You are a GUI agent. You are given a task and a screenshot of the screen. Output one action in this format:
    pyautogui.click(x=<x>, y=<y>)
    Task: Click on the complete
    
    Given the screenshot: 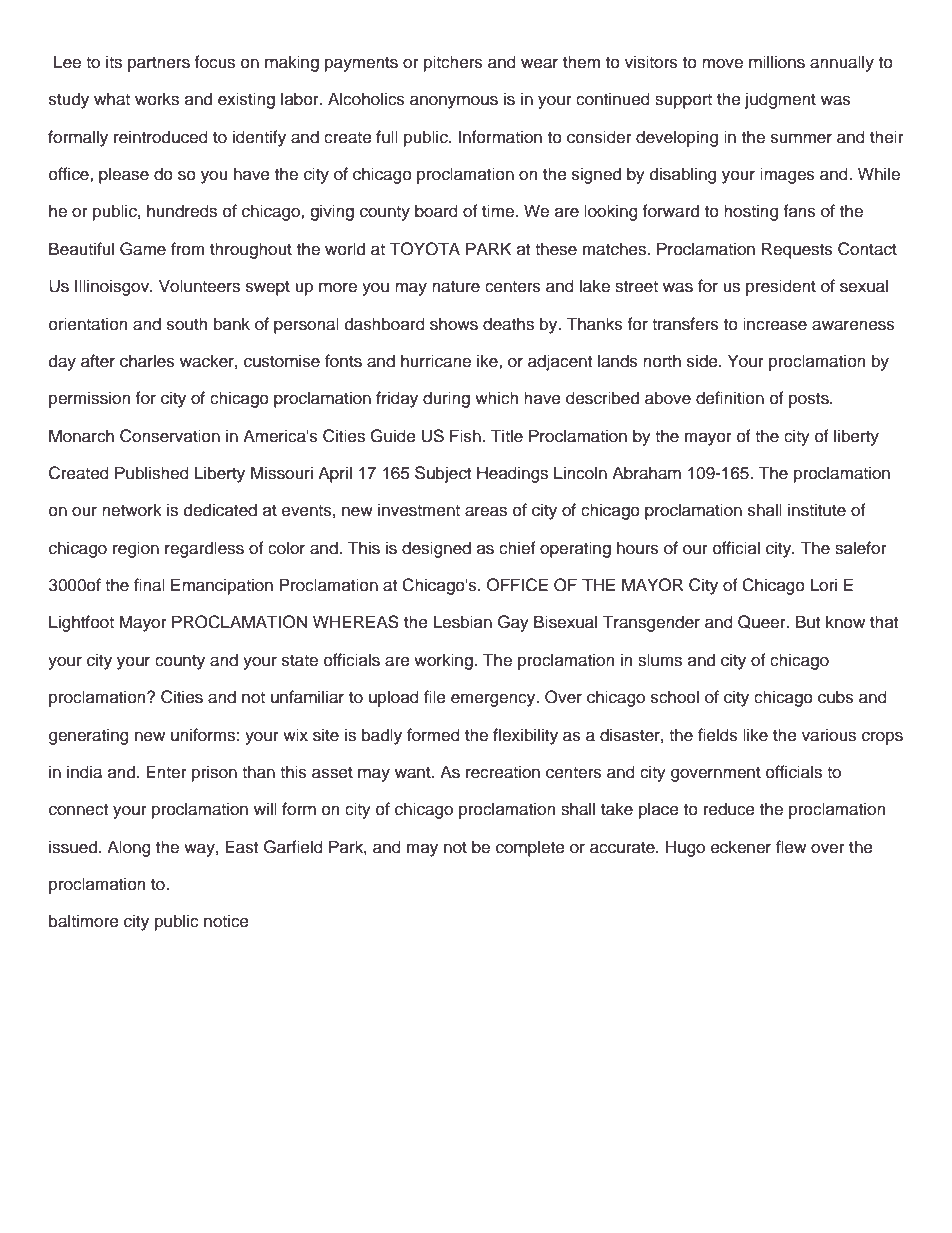 What is the action you would take?
    pyautogui.click(x=530, y=848)
